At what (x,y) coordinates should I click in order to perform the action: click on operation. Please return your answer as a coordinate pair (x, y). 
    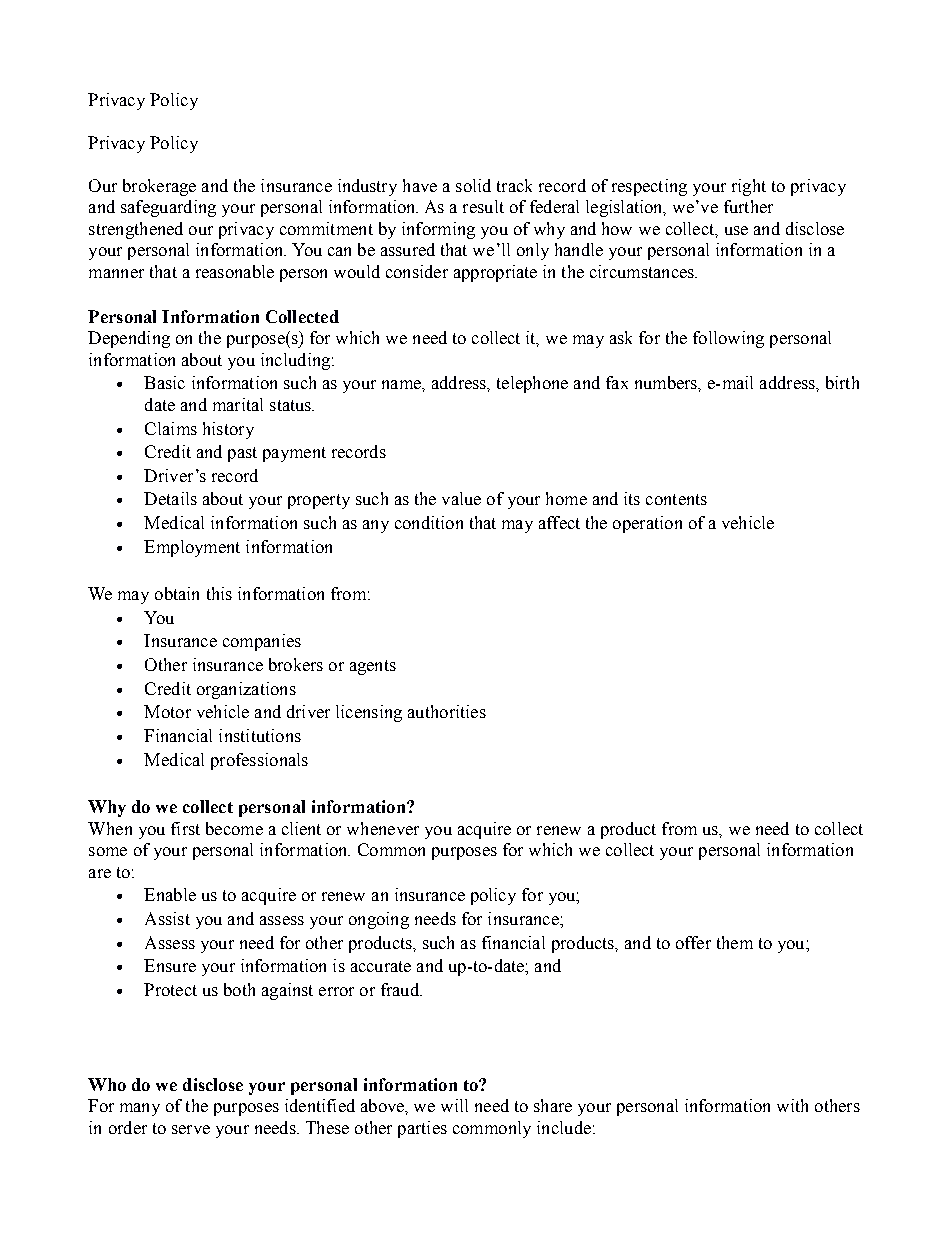
    Looking at the image, I should click on (647, 524).
